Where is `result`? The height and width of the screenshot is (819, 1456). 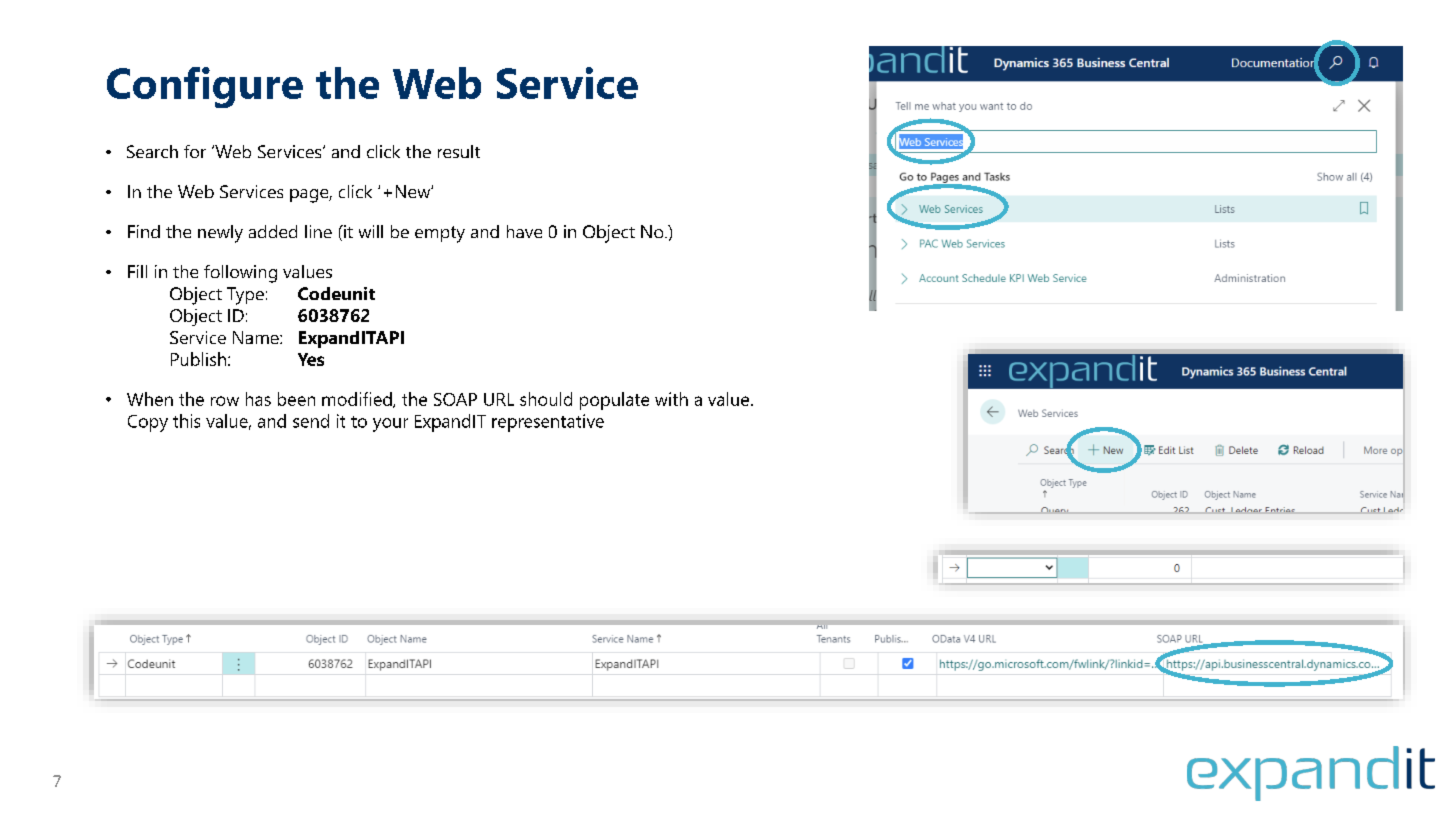
result is located at coordinates (459, 151).
